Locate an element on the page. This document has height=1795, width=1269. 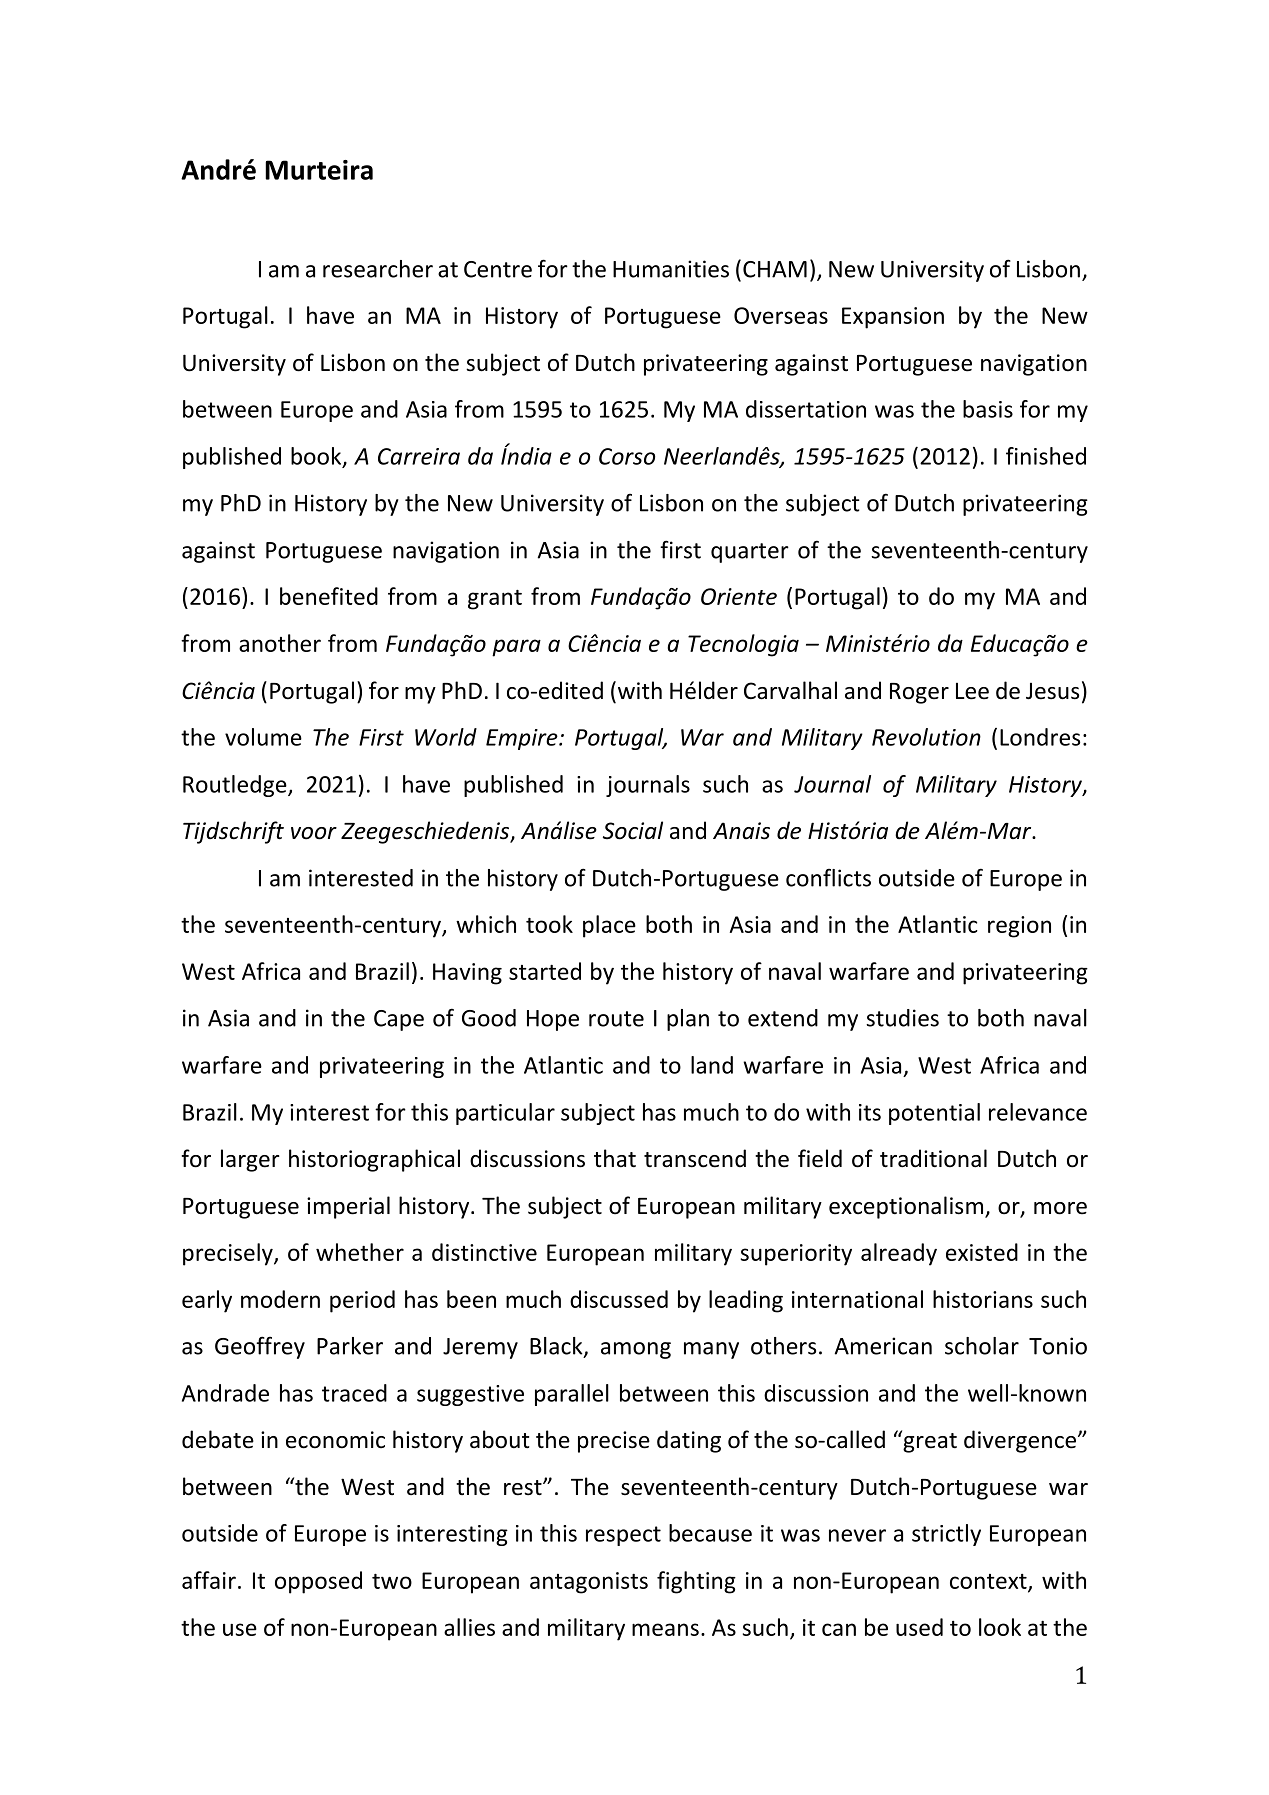
Lee is located at coordinates (972, 691).
